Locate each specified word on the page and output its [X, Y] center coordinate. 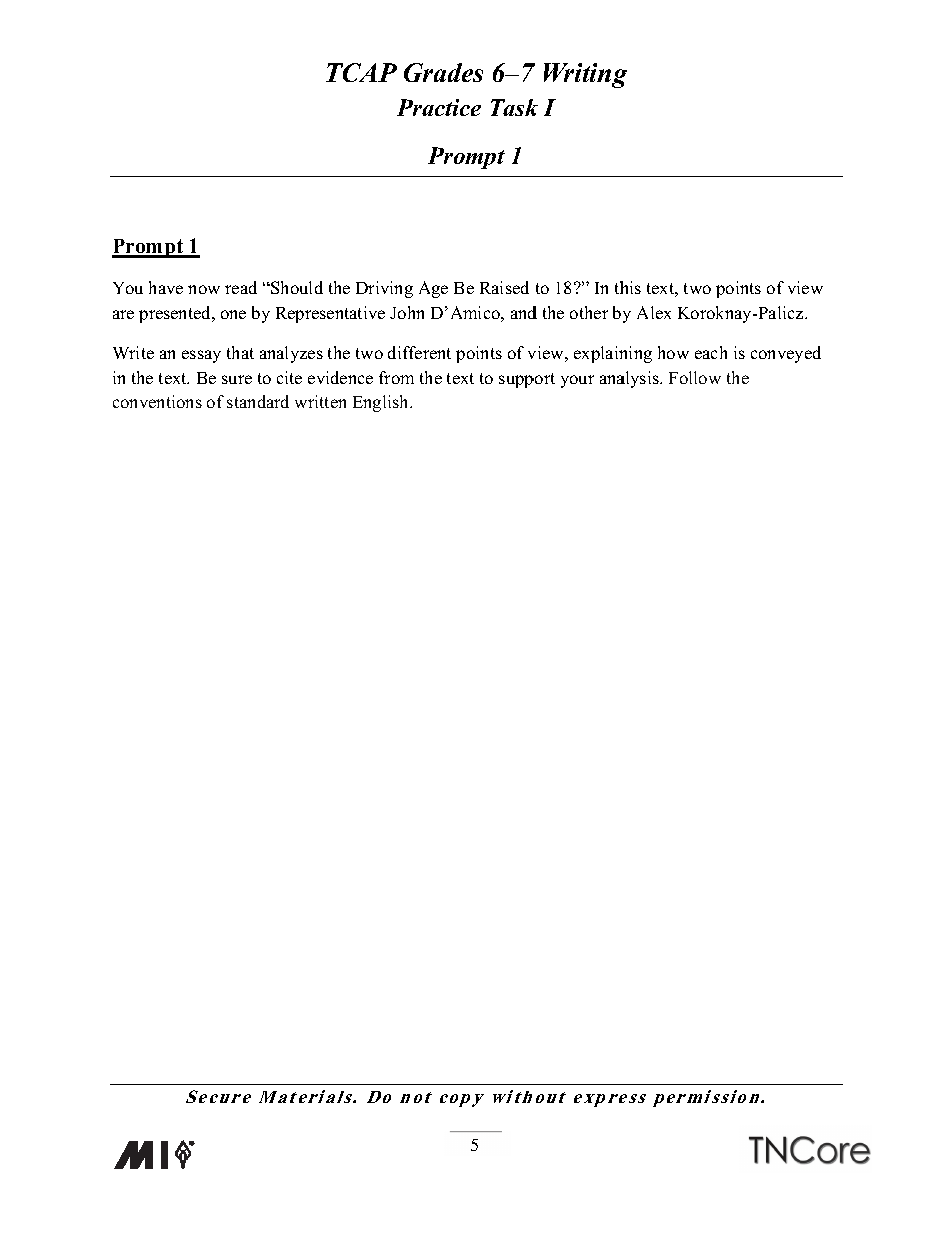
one [233, 314]
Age [433, 289]
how [673, 352]
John [407, 312]
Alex [654, 312]
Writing [585, 75]
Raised [504, 287]
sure [237, 379]
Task [514, 107]
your [577, 381]
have [166, 287]
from [396, 377]
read [241, 287]
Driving [384, 289]
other [589, 312]
